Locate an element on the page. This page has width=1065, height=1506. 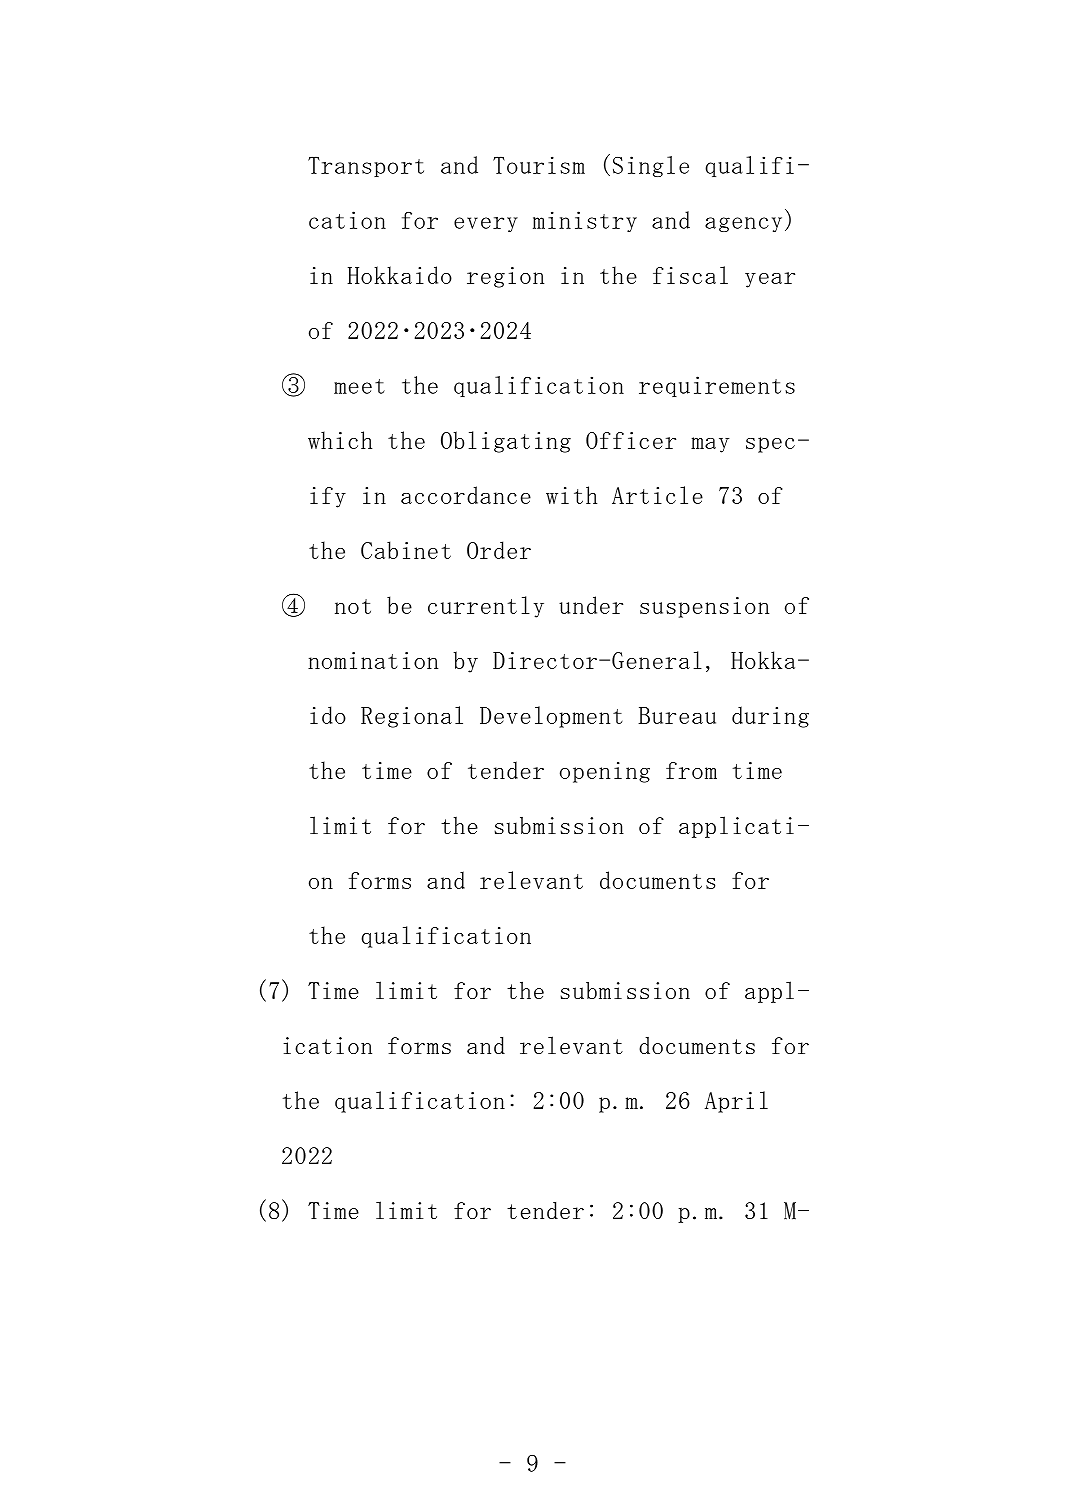
Tourism is located at coordinates (539, 165).
